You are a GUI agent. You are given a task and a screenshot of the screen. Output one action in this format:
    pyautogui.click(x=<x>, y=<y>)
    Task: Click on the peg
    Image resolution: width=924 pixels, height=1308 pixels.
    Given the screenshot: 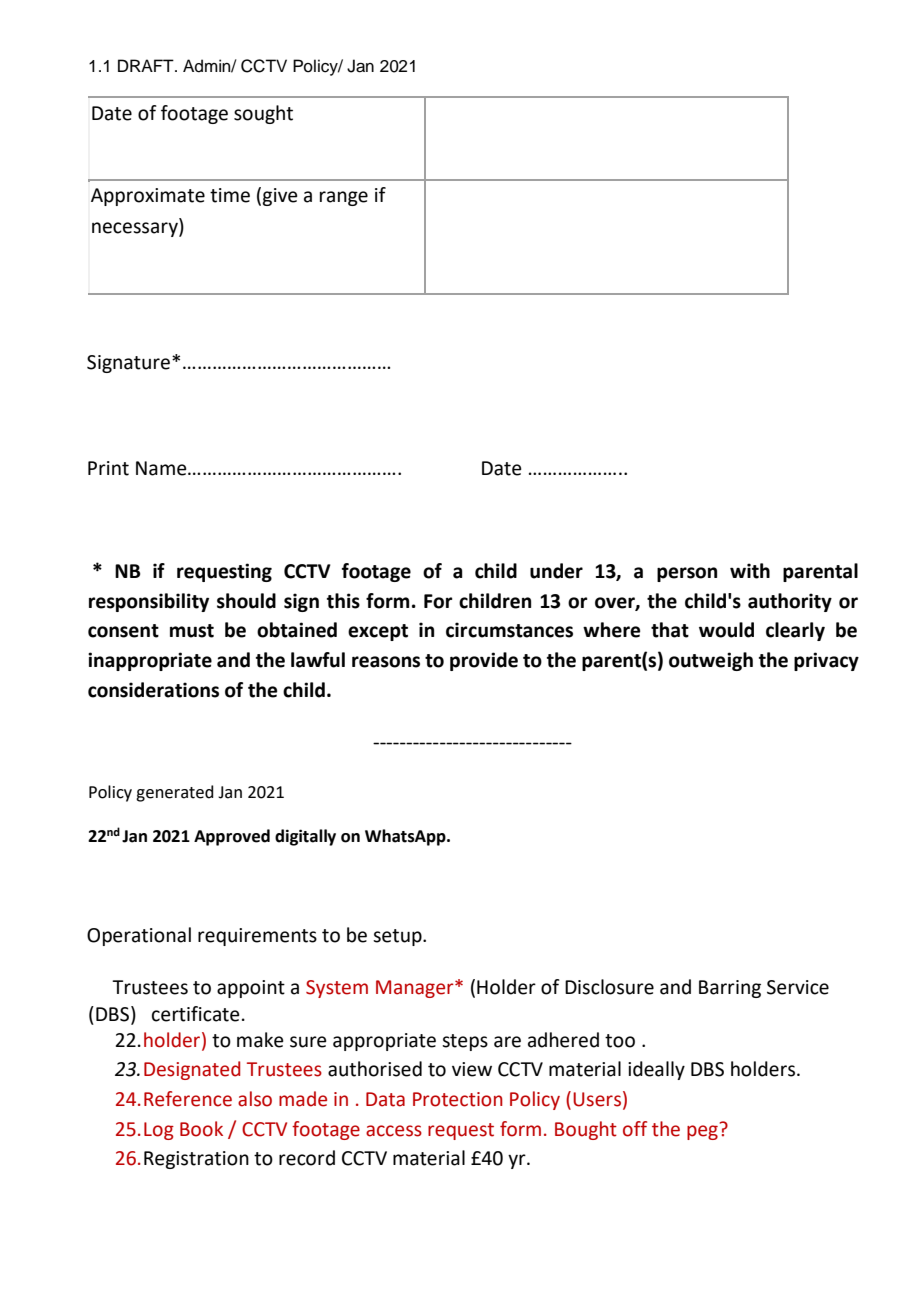 What is the action you would take?
    pyautogui.click(x=702, y=1132)
